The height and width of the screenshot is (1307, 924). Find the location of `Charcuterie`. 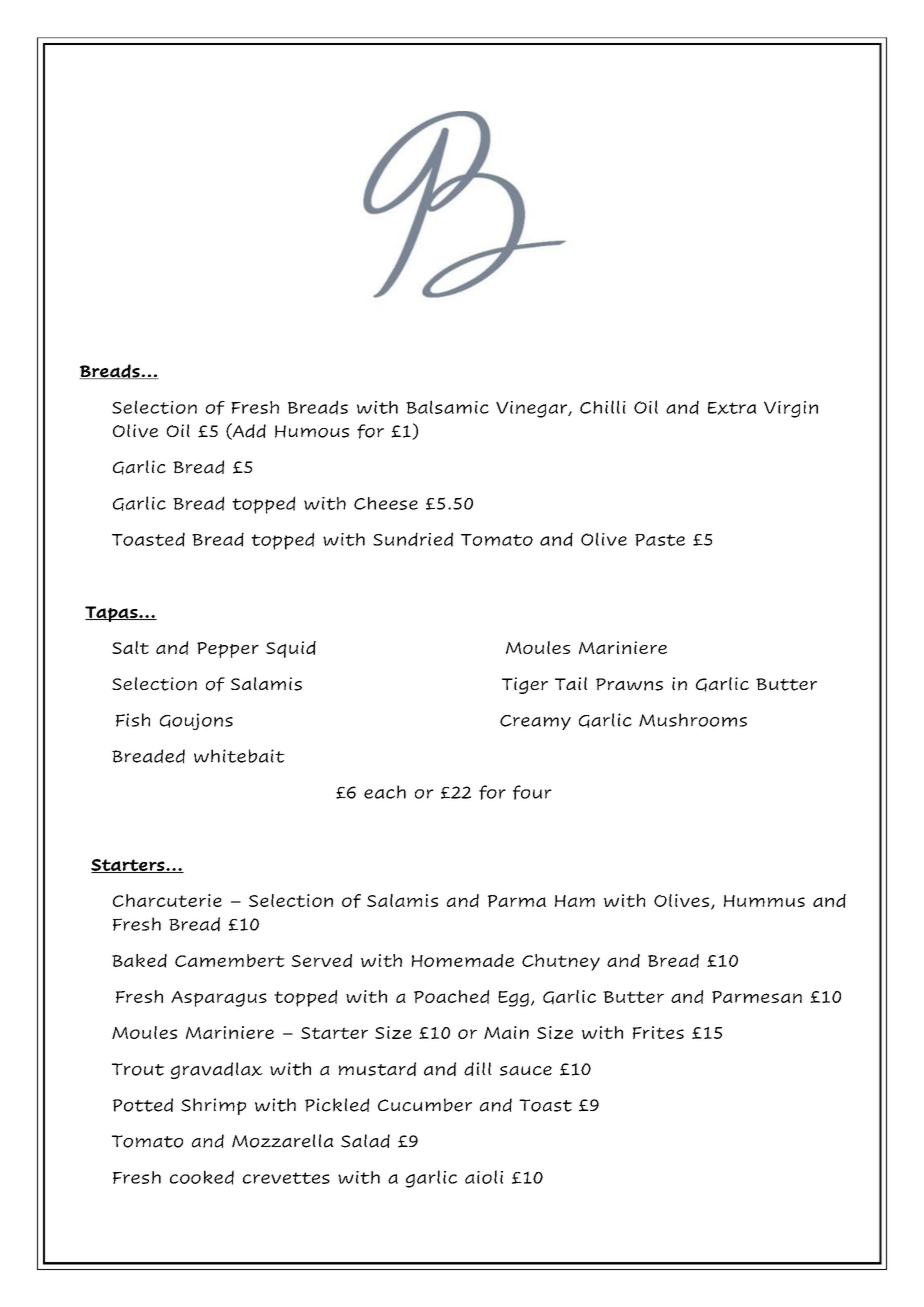

Charcuterie is located at coordinates (167, 900).
